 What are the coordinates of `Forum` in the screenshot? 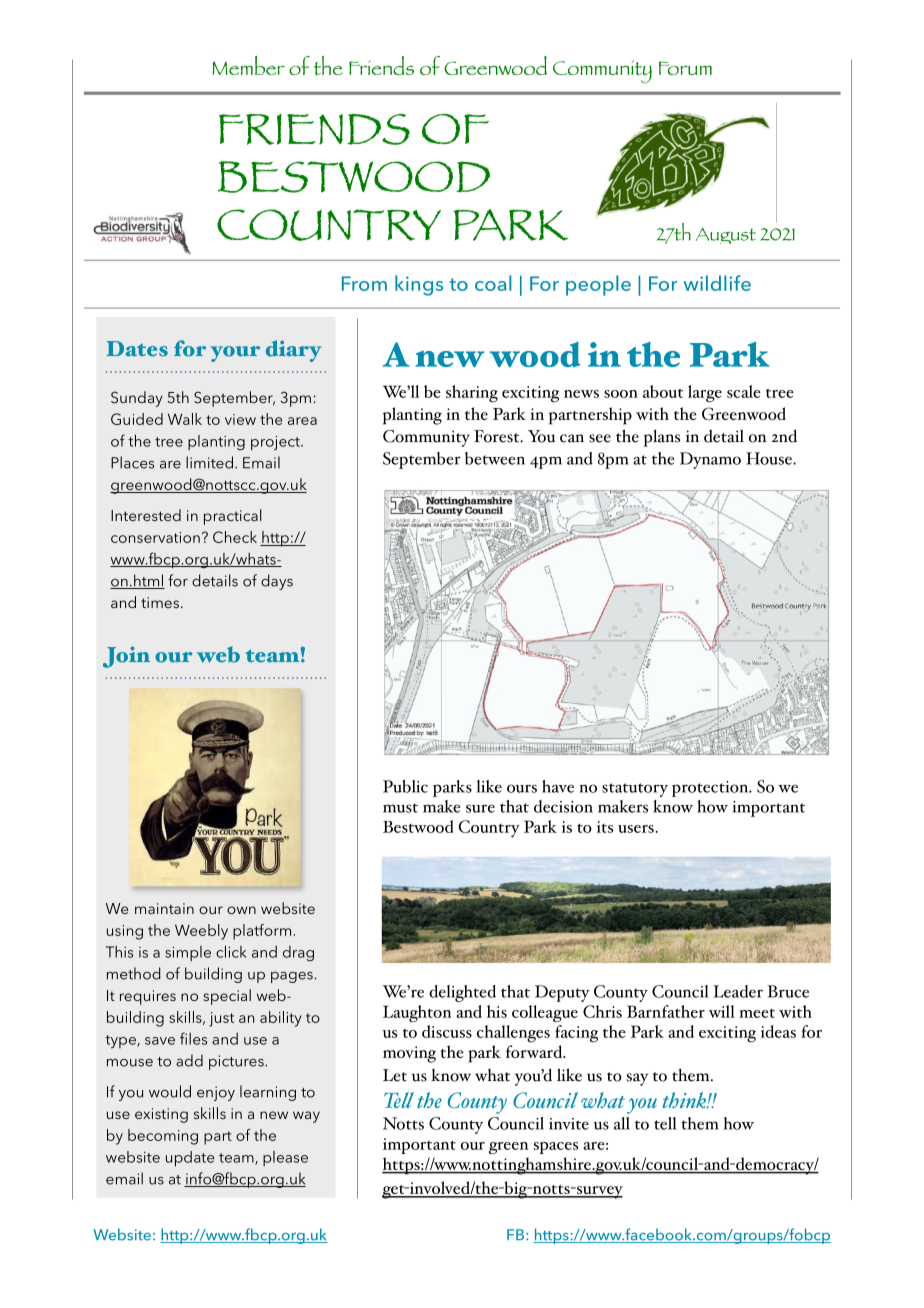 It's located at (685, 68).
